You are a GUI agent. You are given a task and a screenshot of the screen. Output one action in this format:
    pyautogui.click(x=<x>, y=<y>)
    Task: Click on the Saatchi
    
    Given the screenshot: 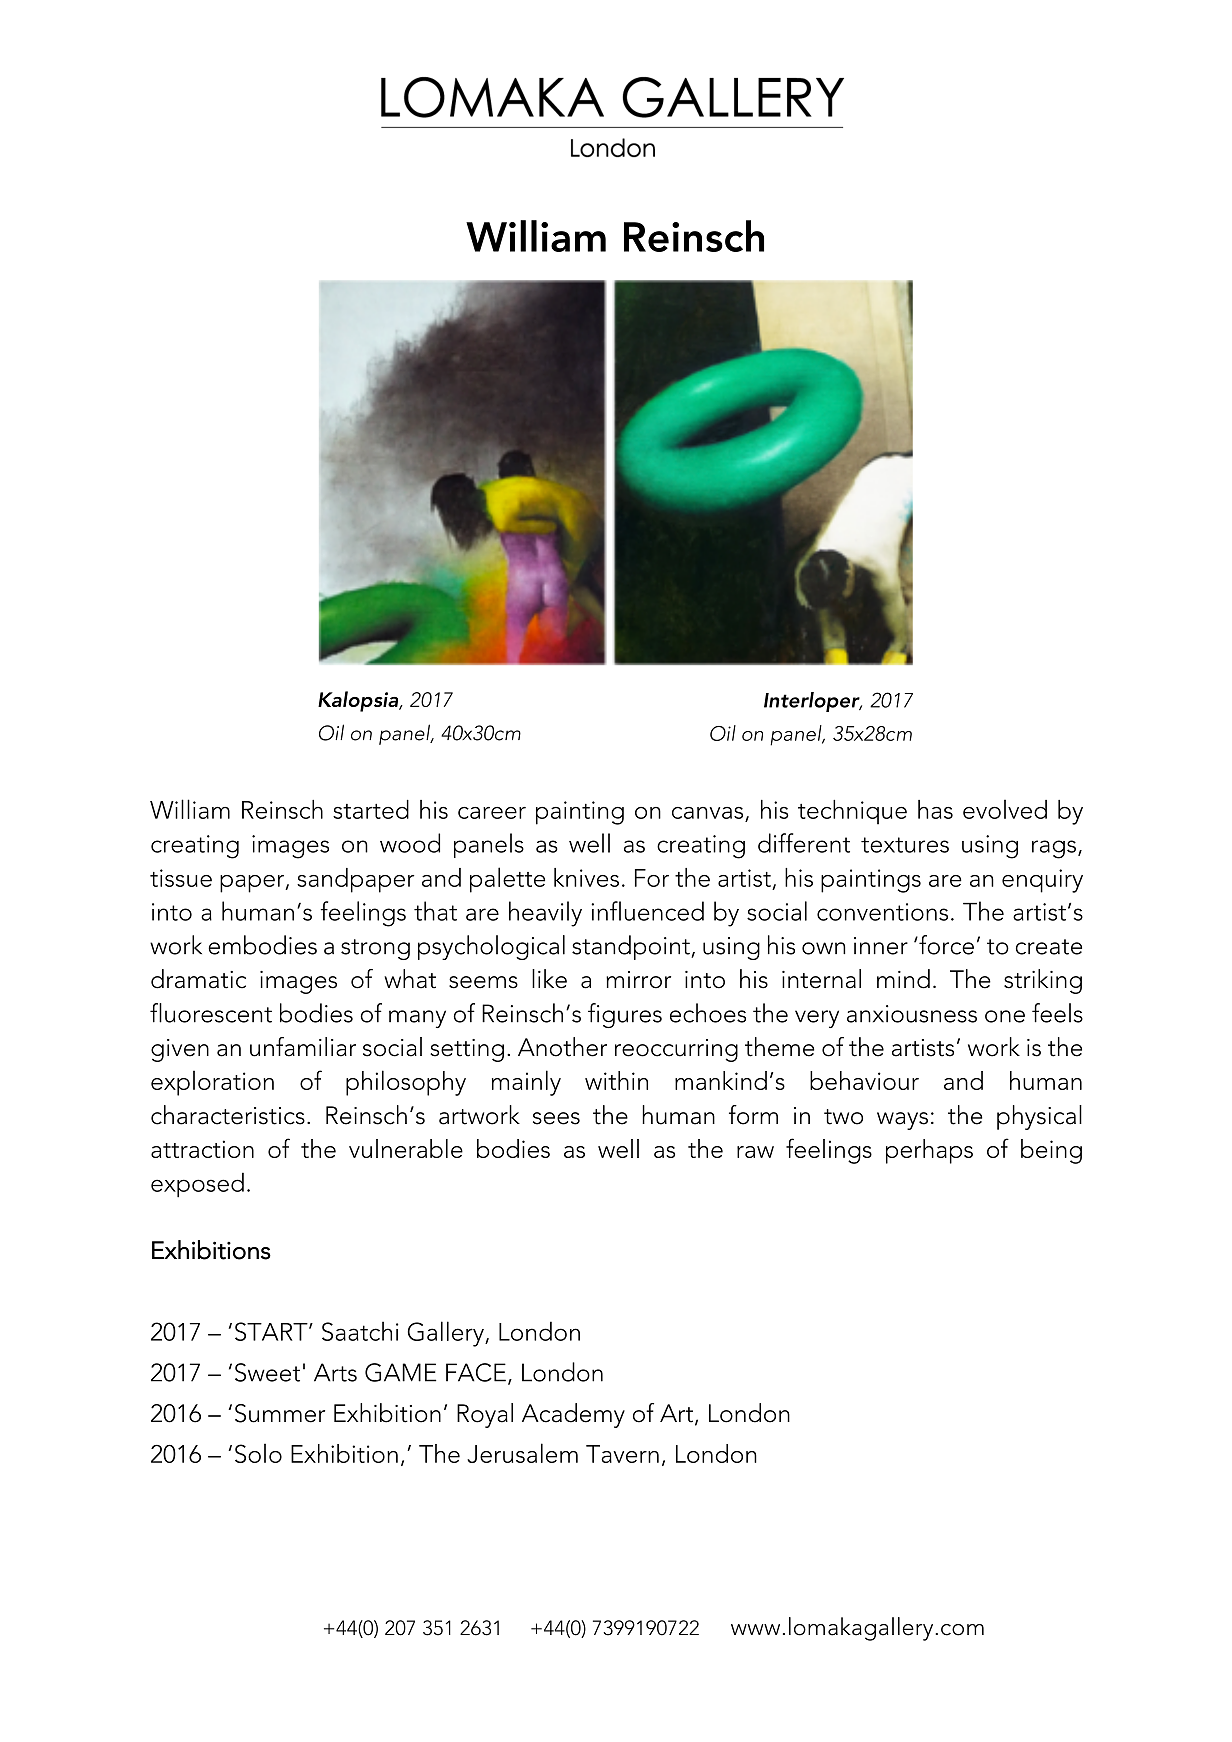 What is the action you would take?
    pyautogui.click(x=360, y=1331)
